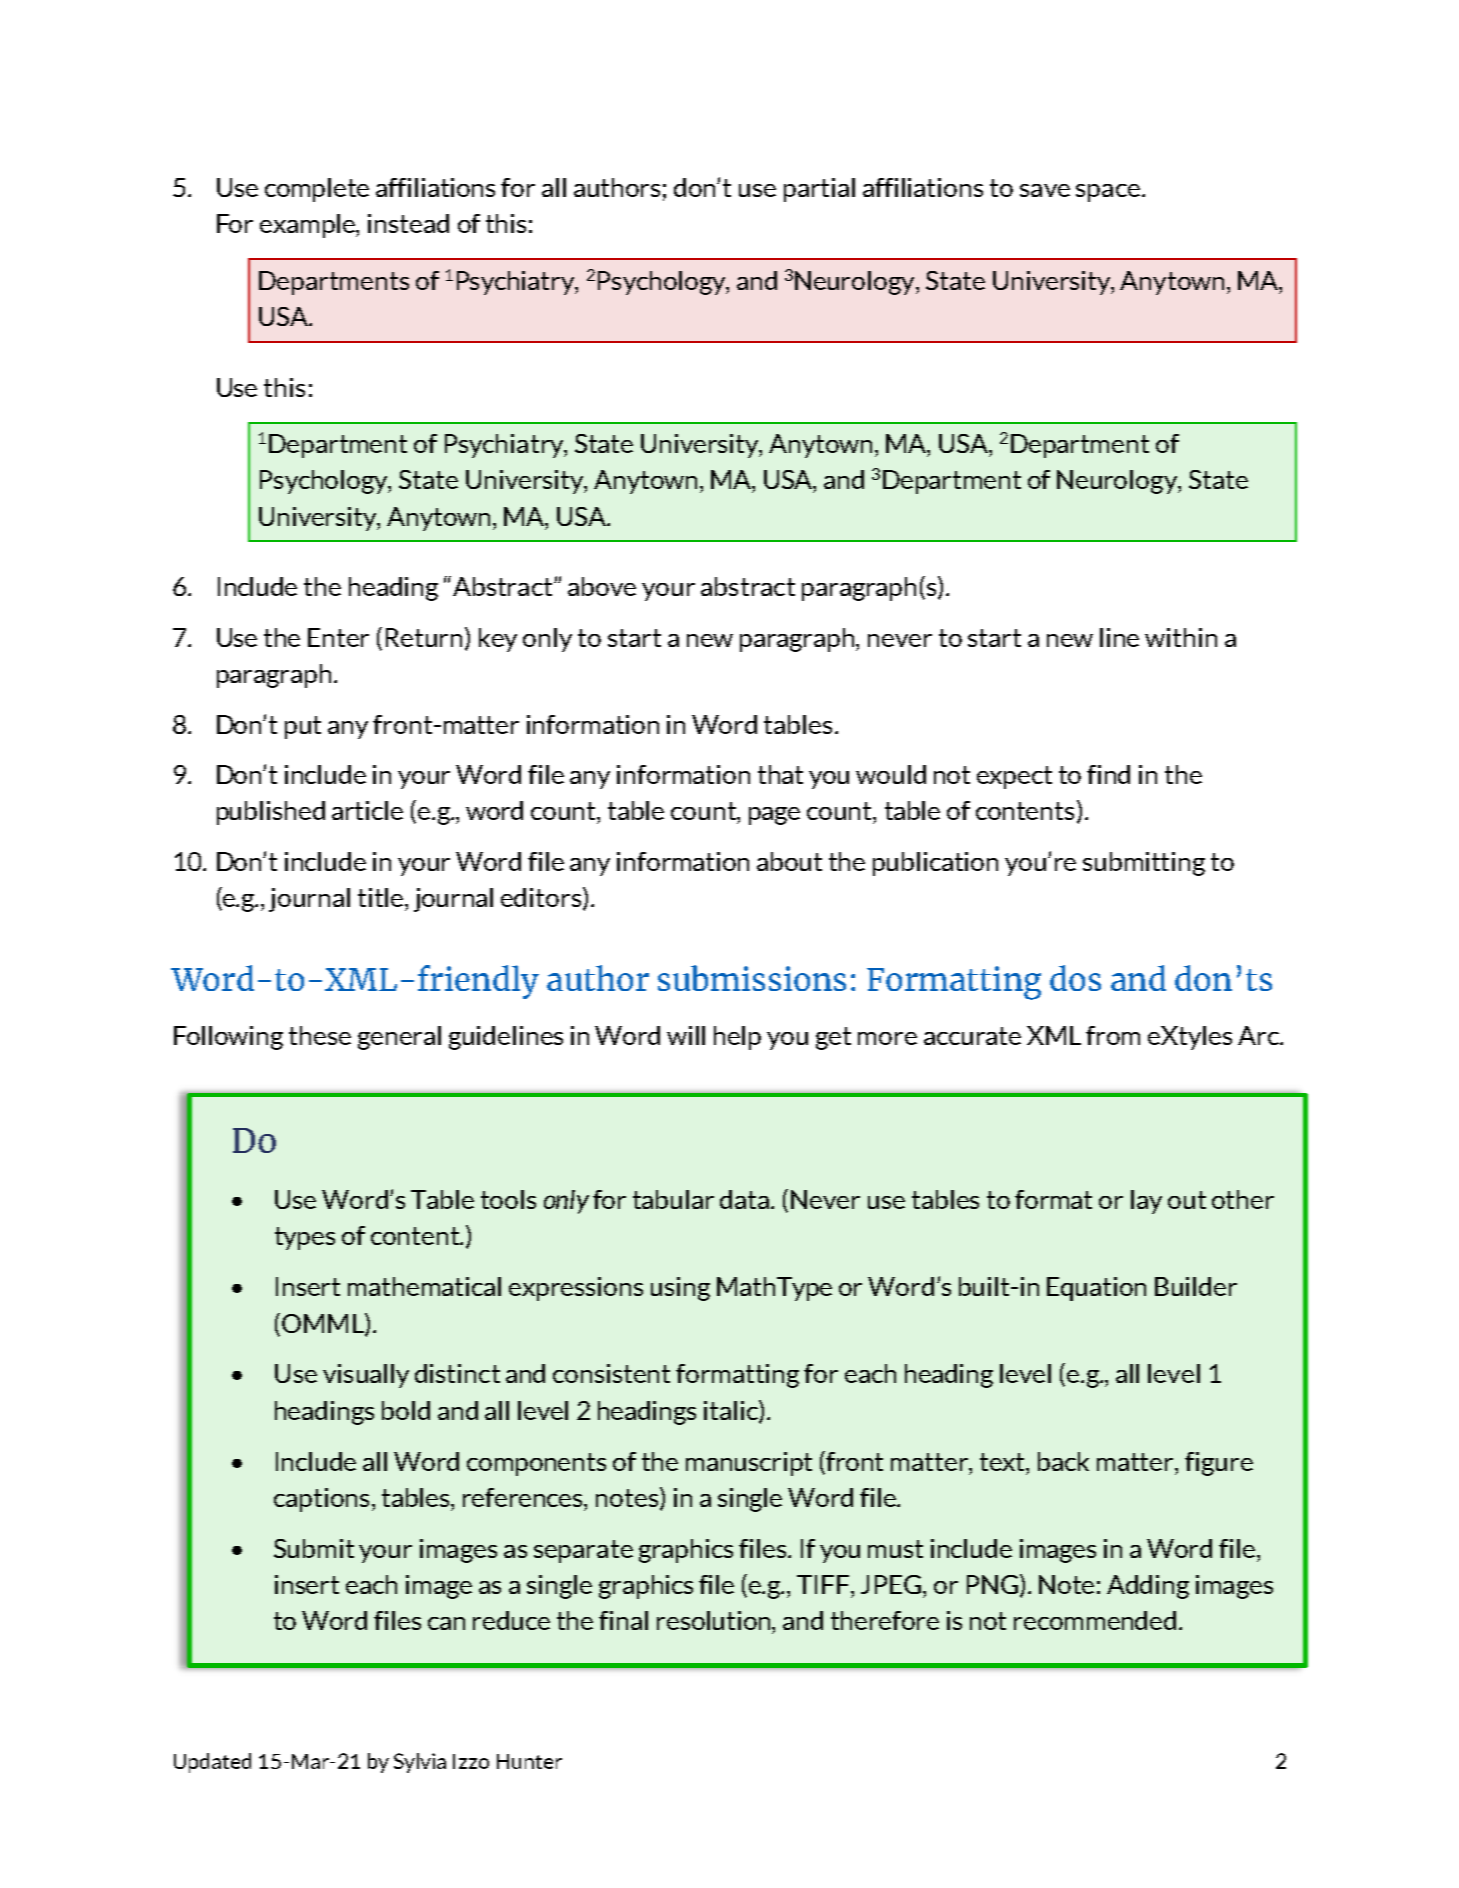 This document has height=1888, width=1459. I want to click on Equation, so click(1096, 1289).
